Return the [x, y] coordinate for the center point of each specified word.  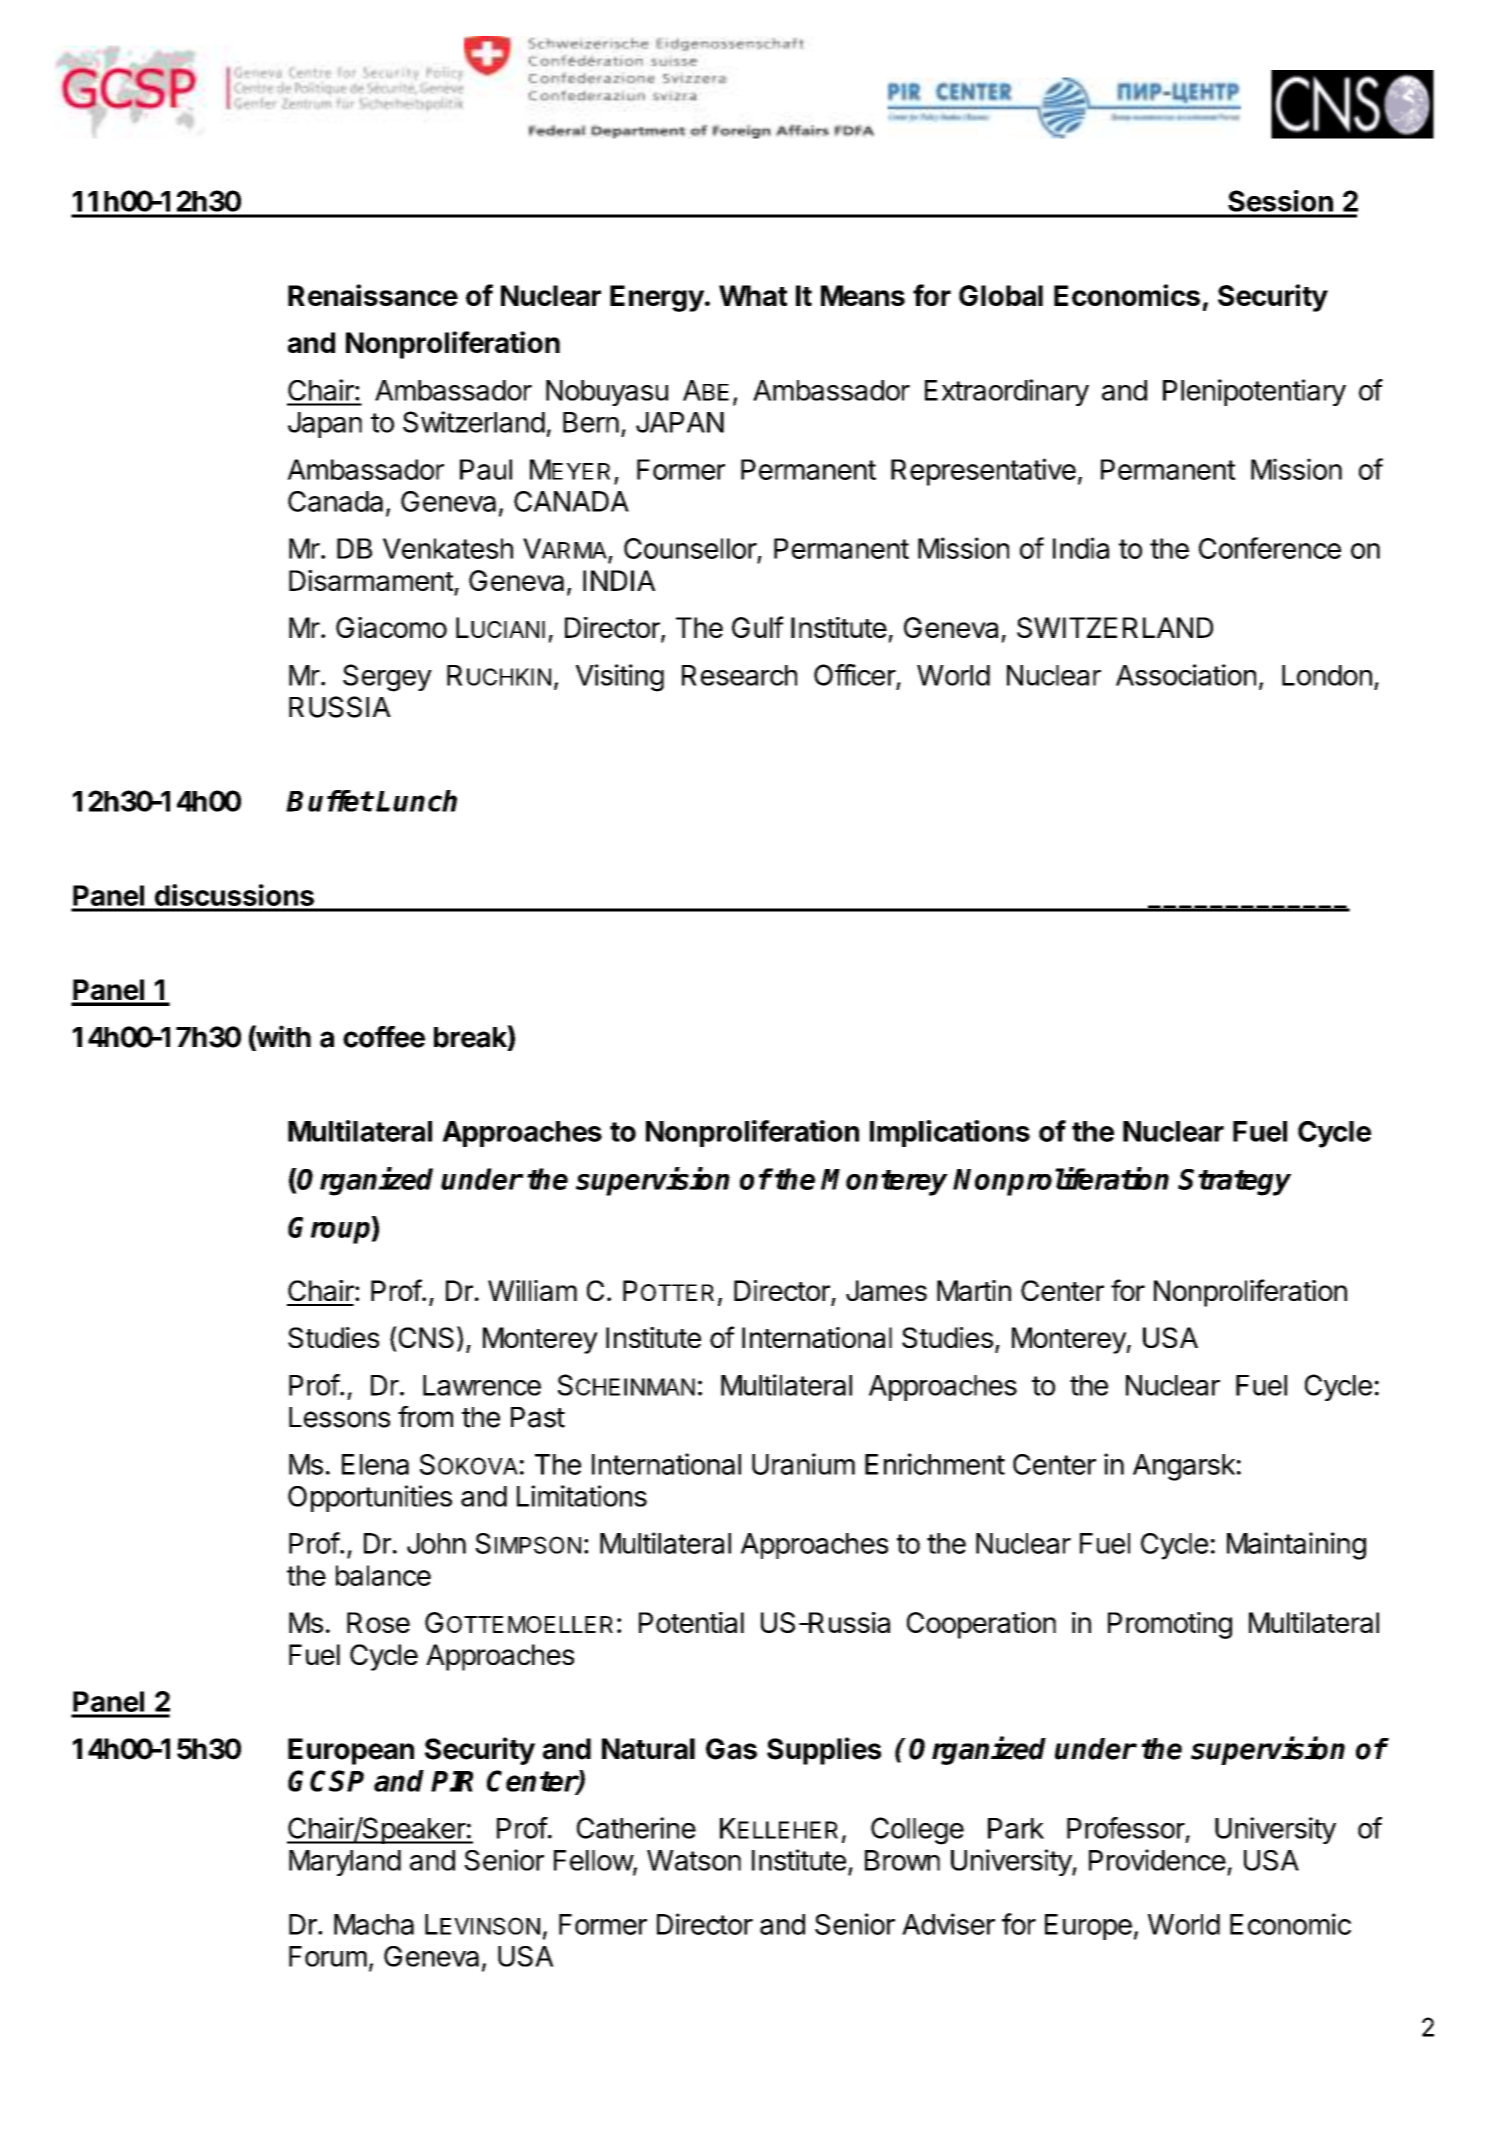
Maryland [345, 1863]
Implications [950, 1133]
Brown [902, 1860]
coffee [384, 1037]
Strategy [1234, 1182]
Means [863, 295]
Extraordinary [1007, 392]
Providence [1157, 1860]
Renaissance [373, 295]
